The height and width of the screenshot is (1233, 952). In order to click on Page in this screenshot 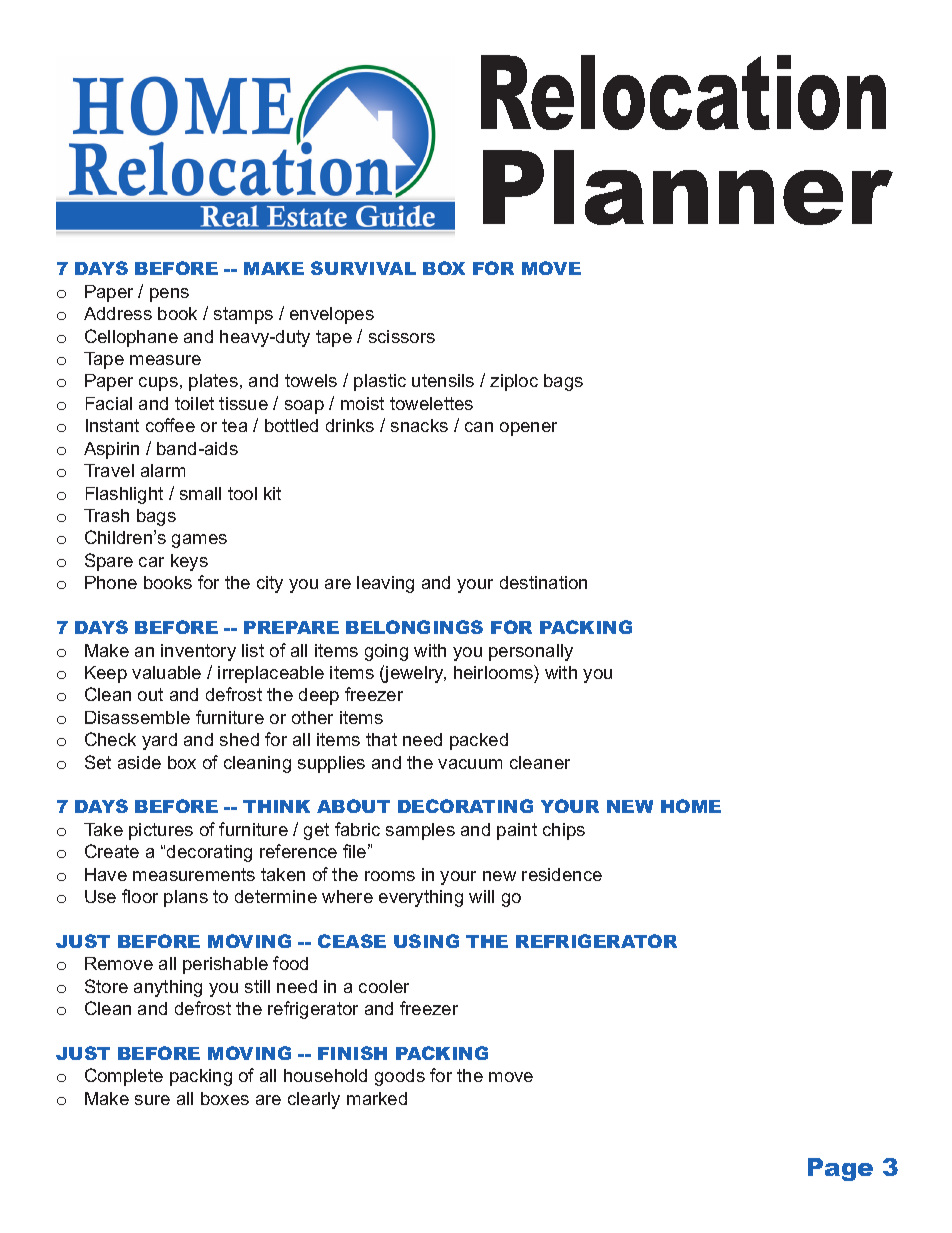, I will do `click(840, 1169)`.
